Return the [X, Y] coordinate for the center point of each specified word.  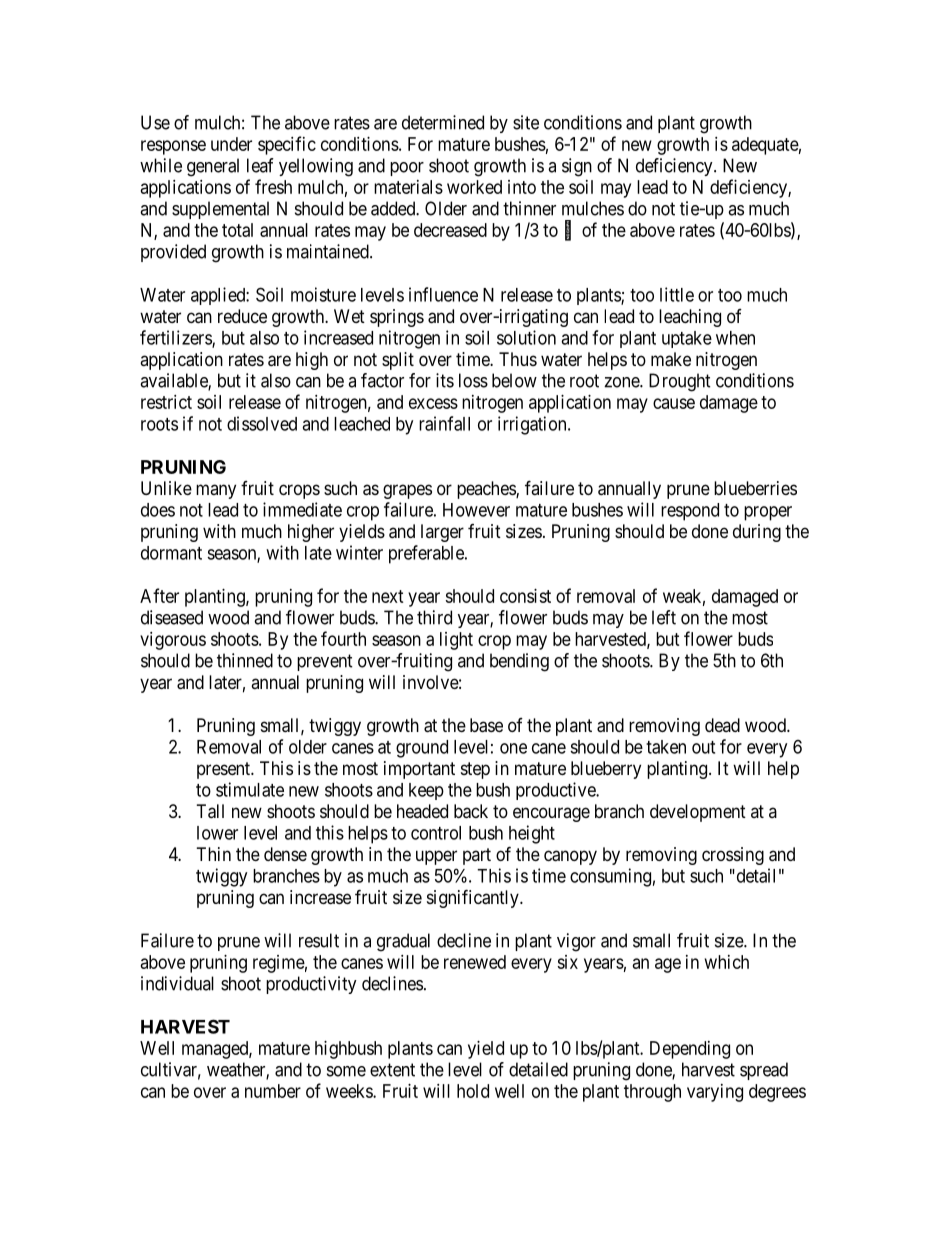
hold [473, 1091]
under [231, 144]
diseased [172, 617]
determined [443, 122]
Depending [690, 1050]
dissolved [262, 423]
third [434, 617]
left [664, 617]
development [698, 813]
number [273, 1091]
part [477, 856]
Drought [680, 382]
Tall [210, 811]
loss [473, 380]
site [526, 122]
